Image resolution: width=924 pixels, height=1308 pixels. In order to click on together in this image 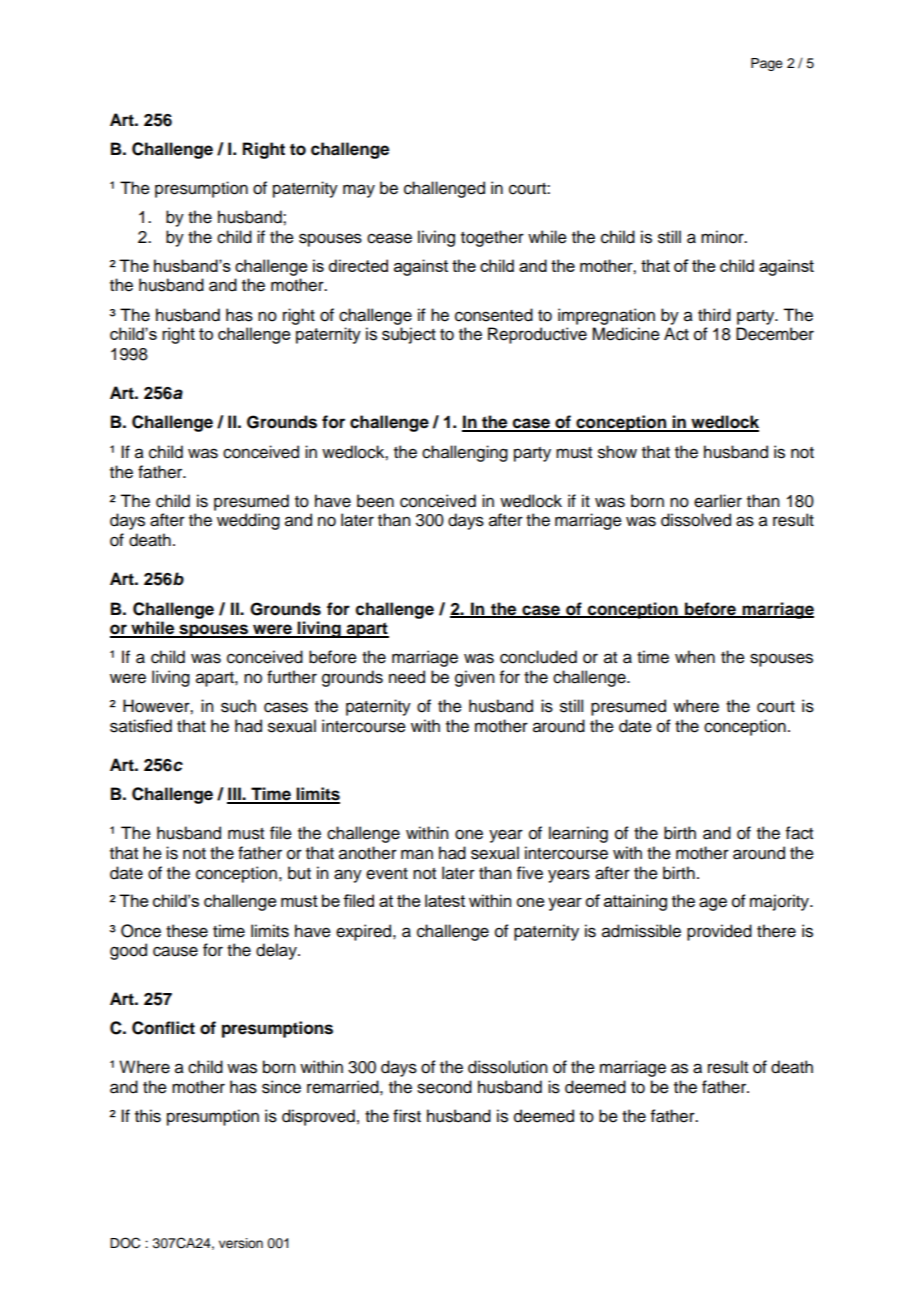, I will do `click(492, 238)`.
